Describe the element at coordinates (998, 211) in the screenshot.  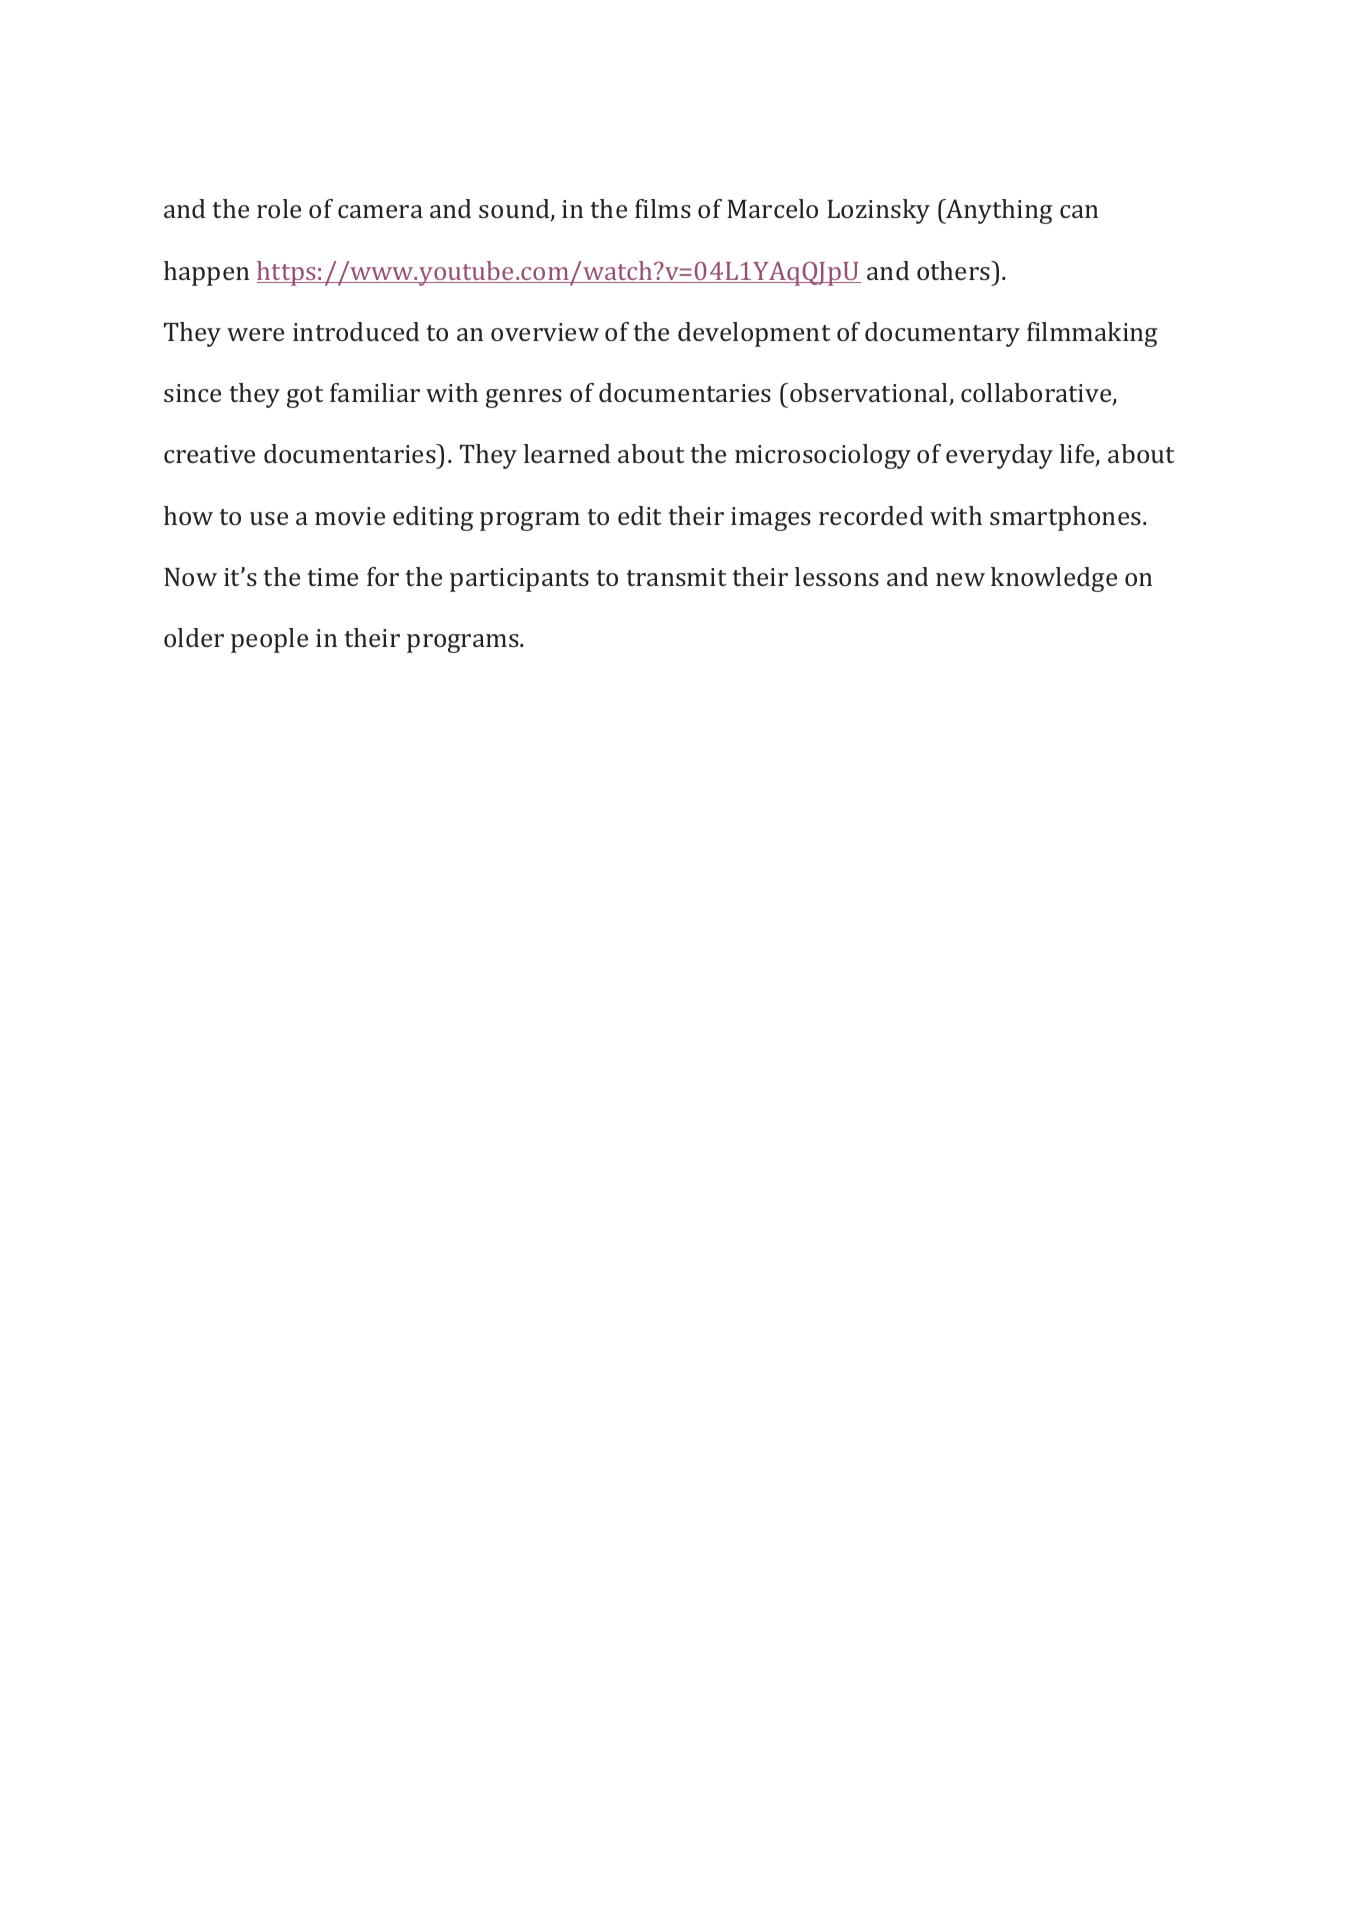
I see `Anything` at that location.
